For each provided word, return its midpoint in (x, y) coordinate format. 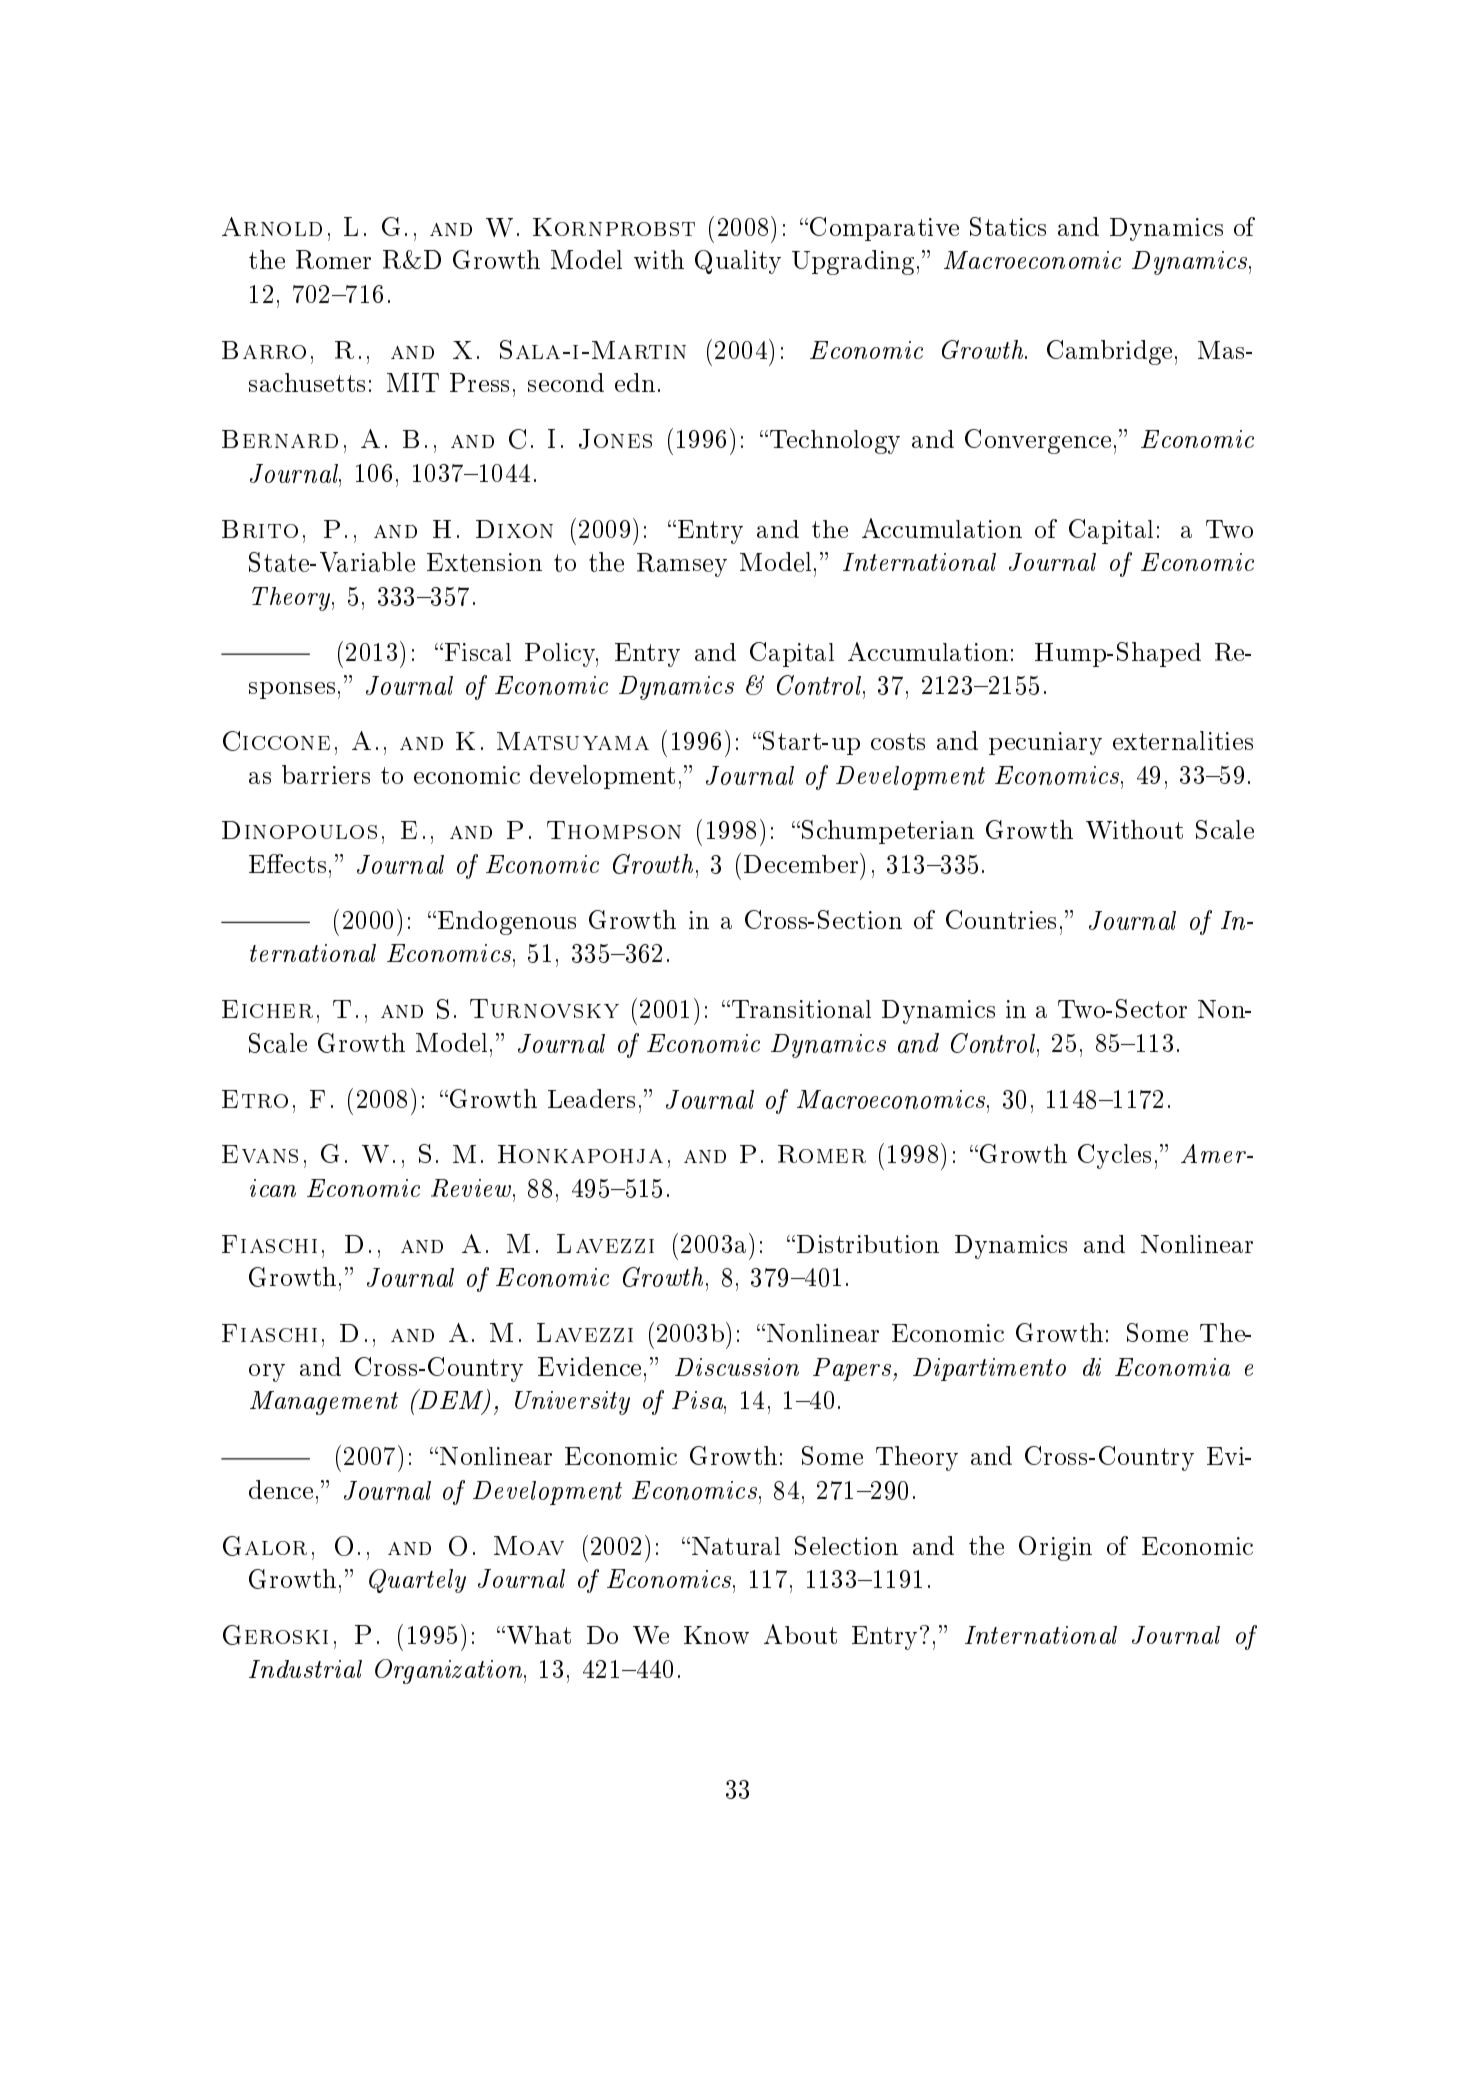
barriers (326, 774)
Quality (738, 262)
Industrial (305, 1669)
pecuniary (1045, 743)
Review (472, 1188)
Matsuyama (573, 741)
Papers (852, 1369)
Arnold (272, 226)
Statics (1008, 226)
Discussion (737, 1367)
